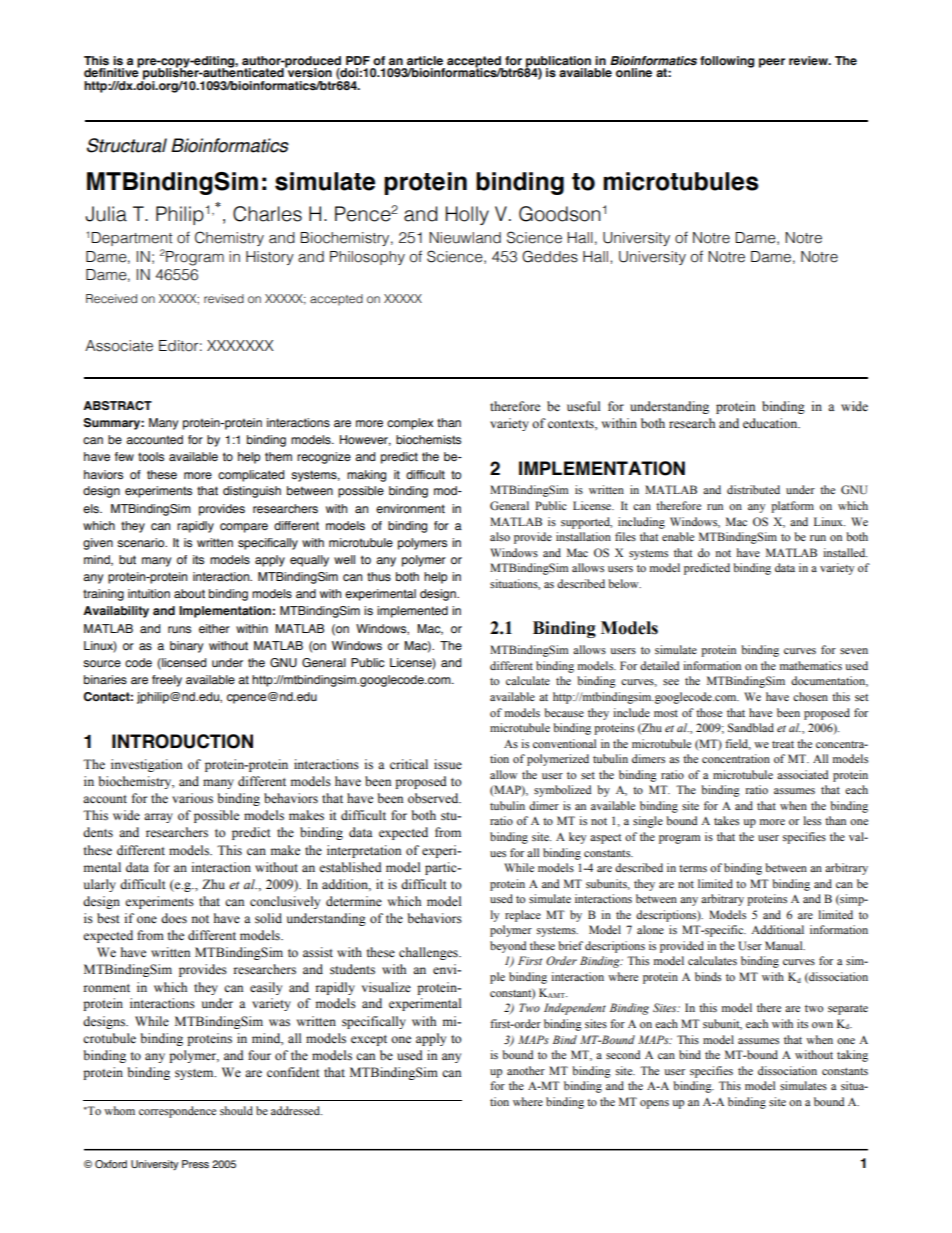 This screenshot has width=952, height=1233. Describe the element at coordinates (174, 918) in the screenshot. I see `does` at that location.
